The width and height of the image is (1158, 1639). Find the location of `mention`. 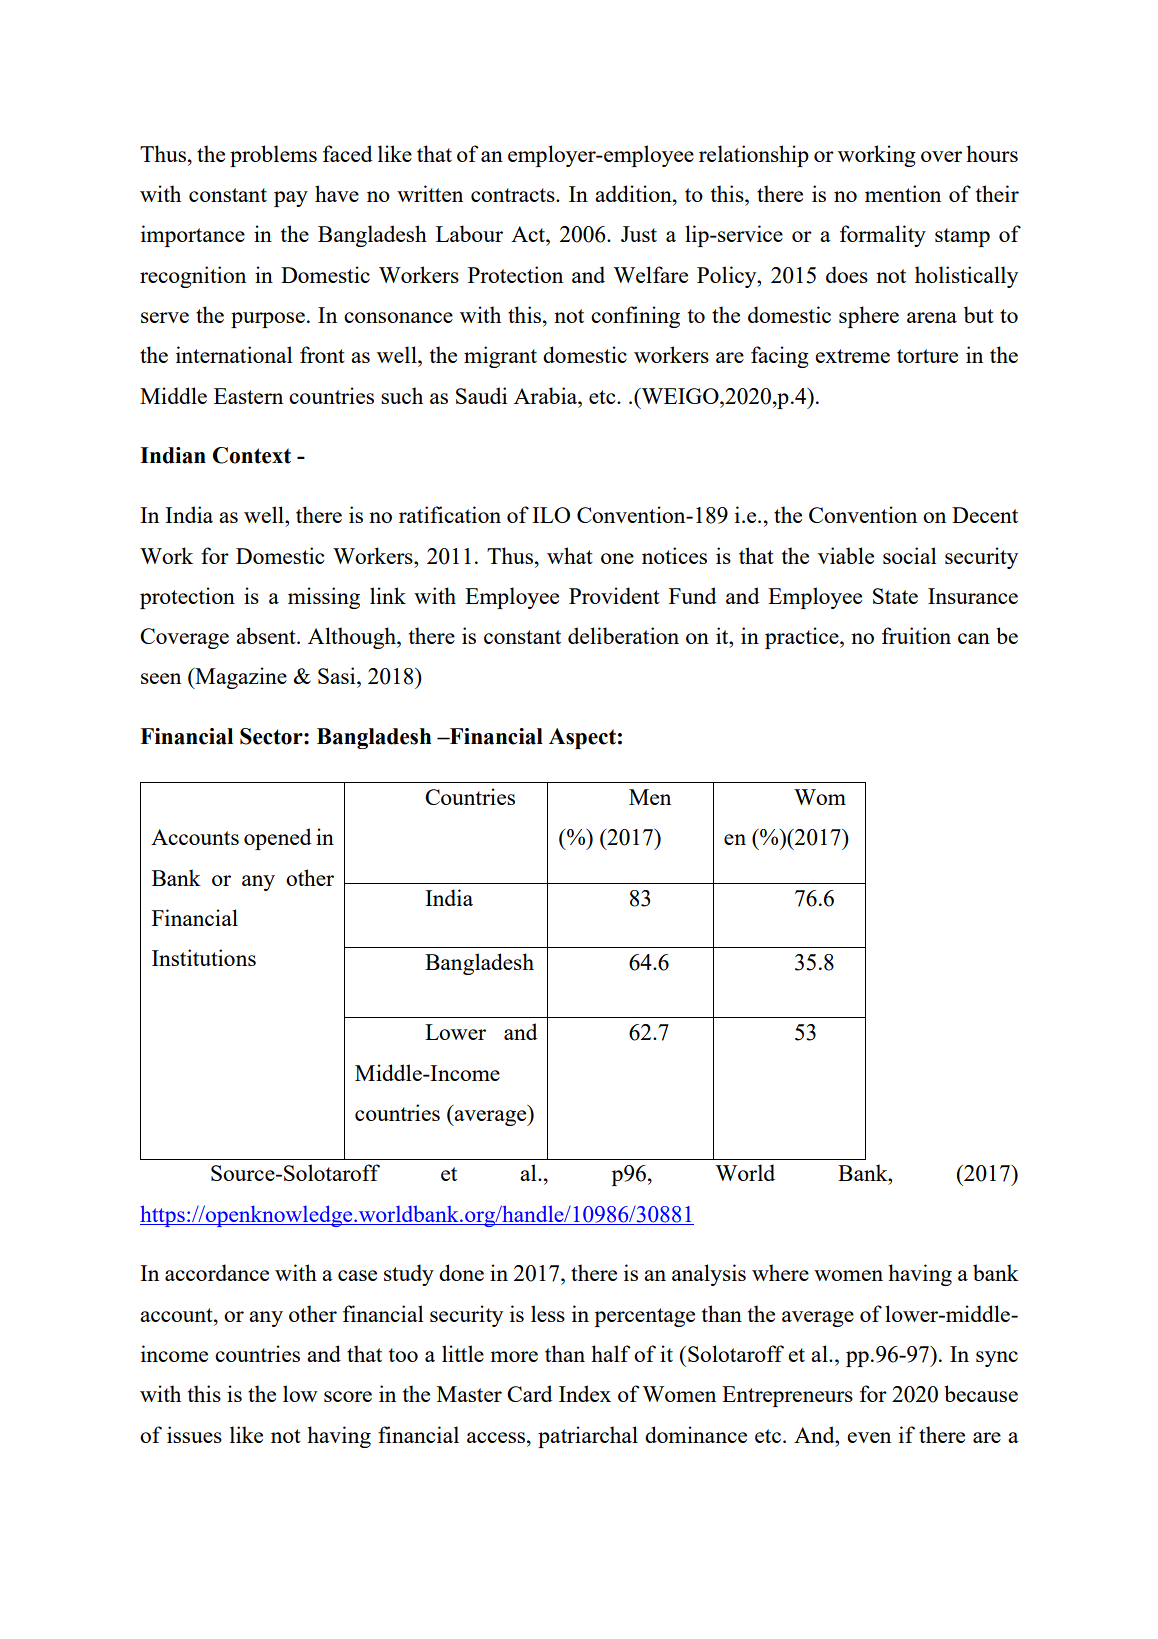

mention is located at coordinates (903, 193).
